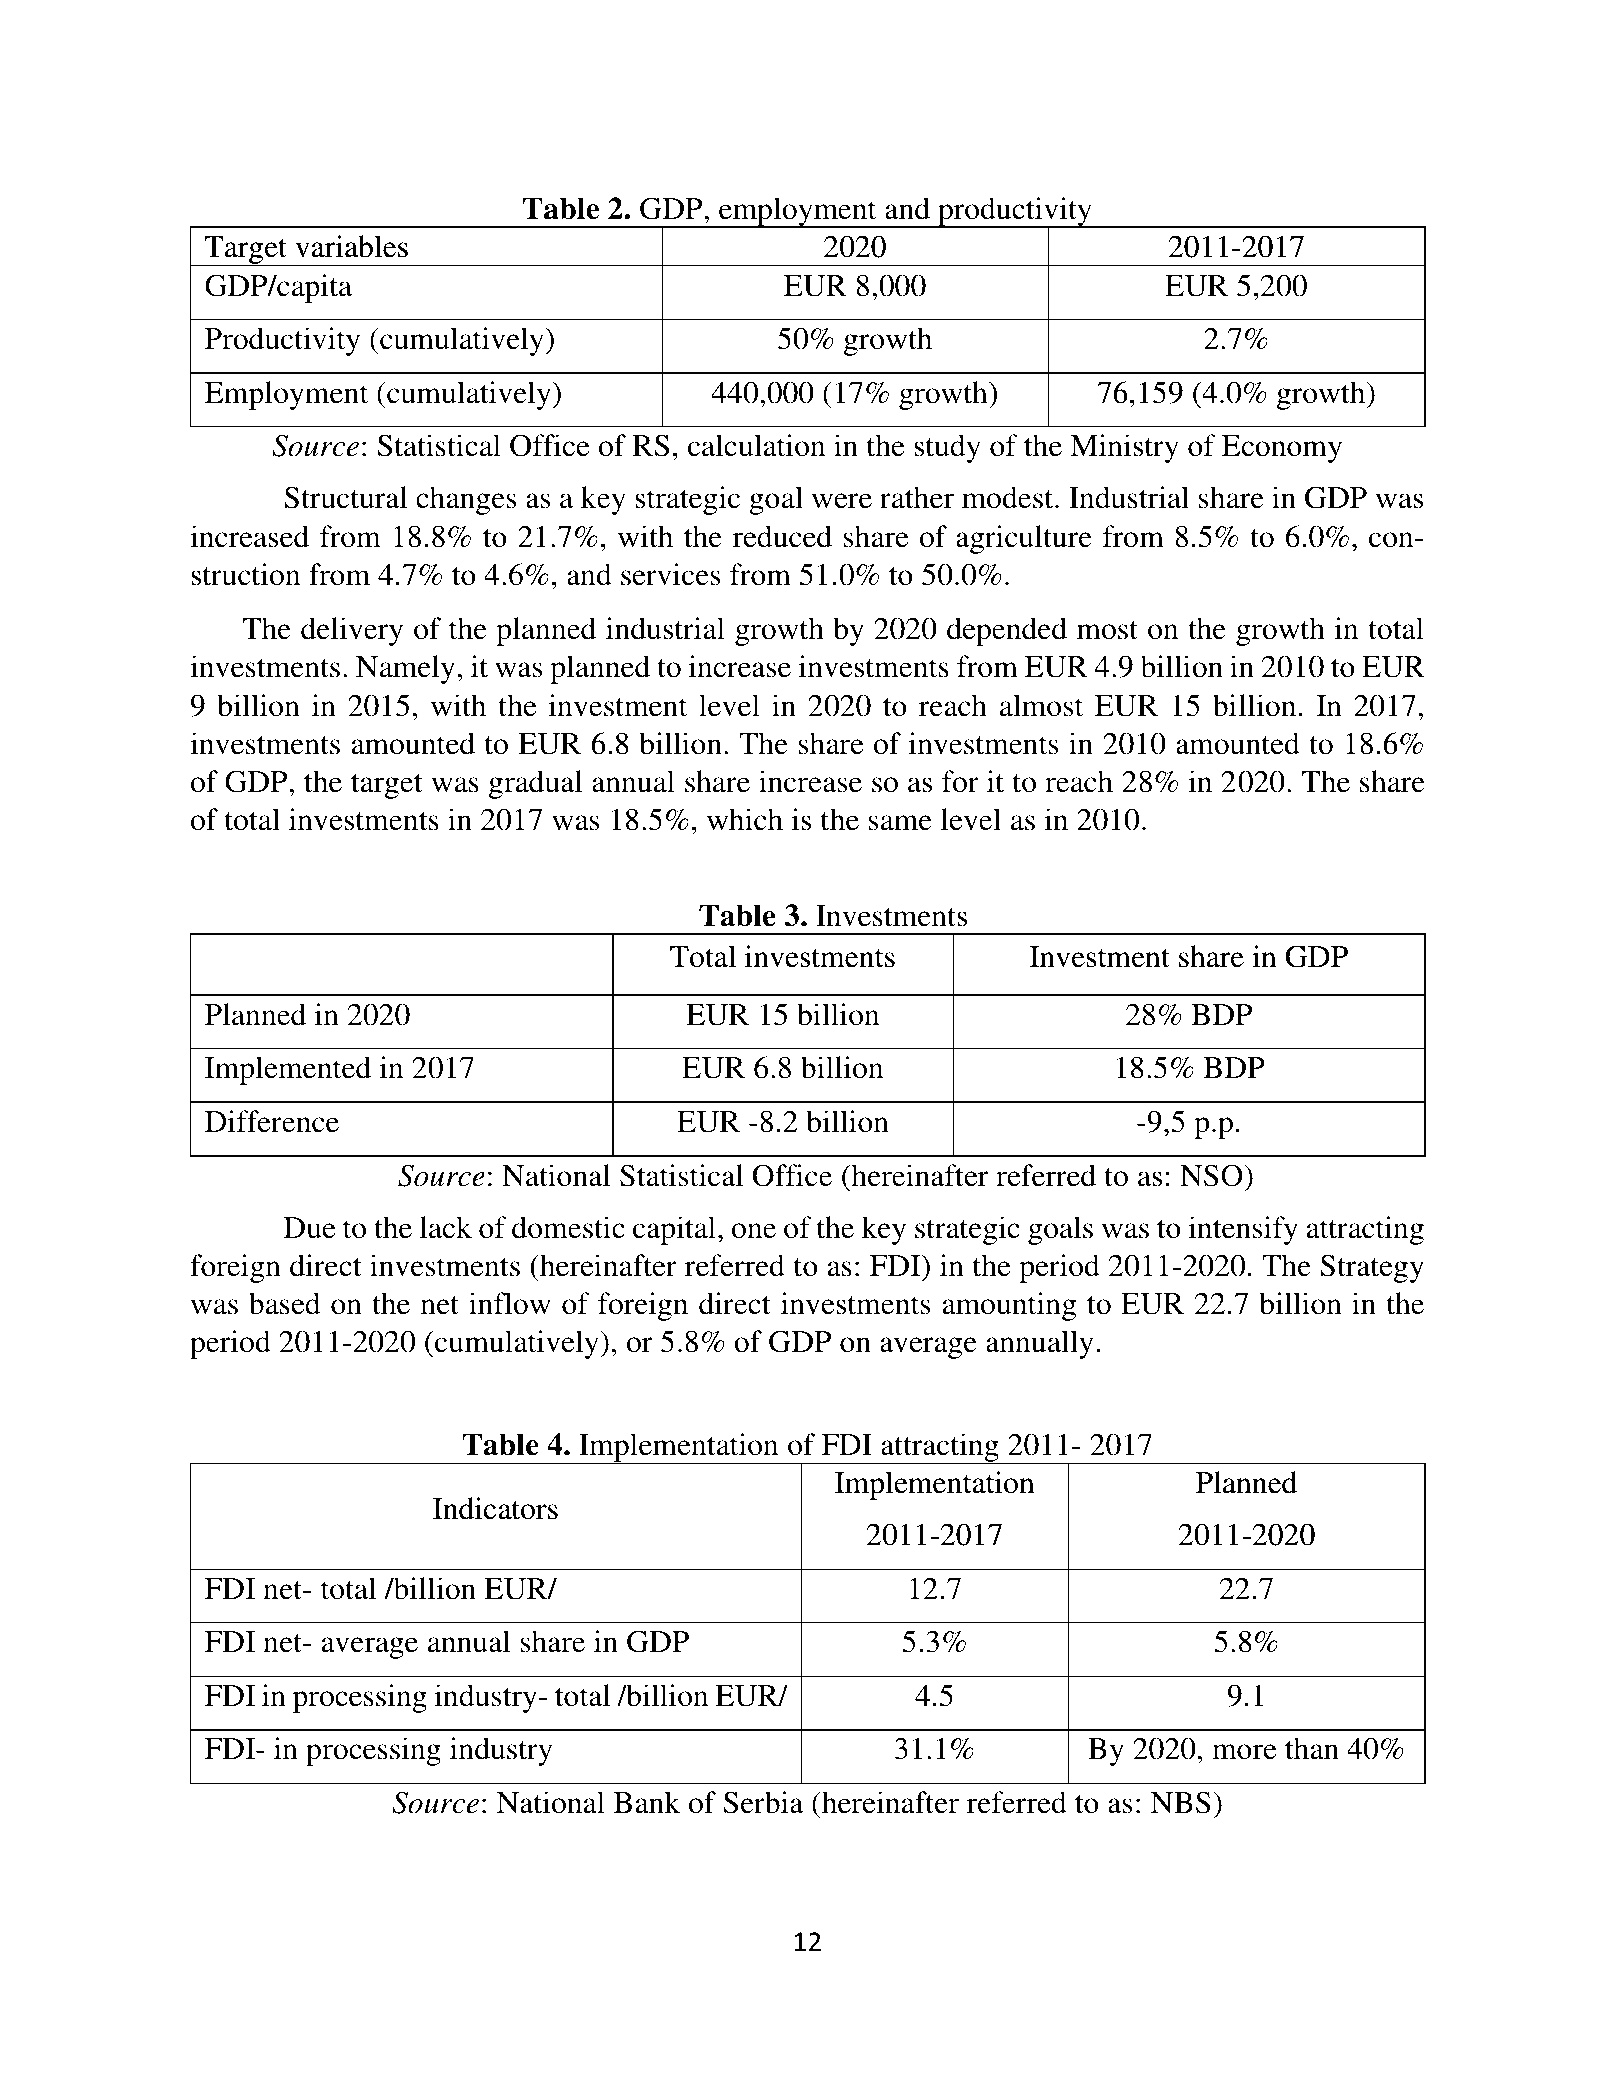  Describe the element at coordinates (1009, 1306) in the screenshot. I see `amounting` at that location.
